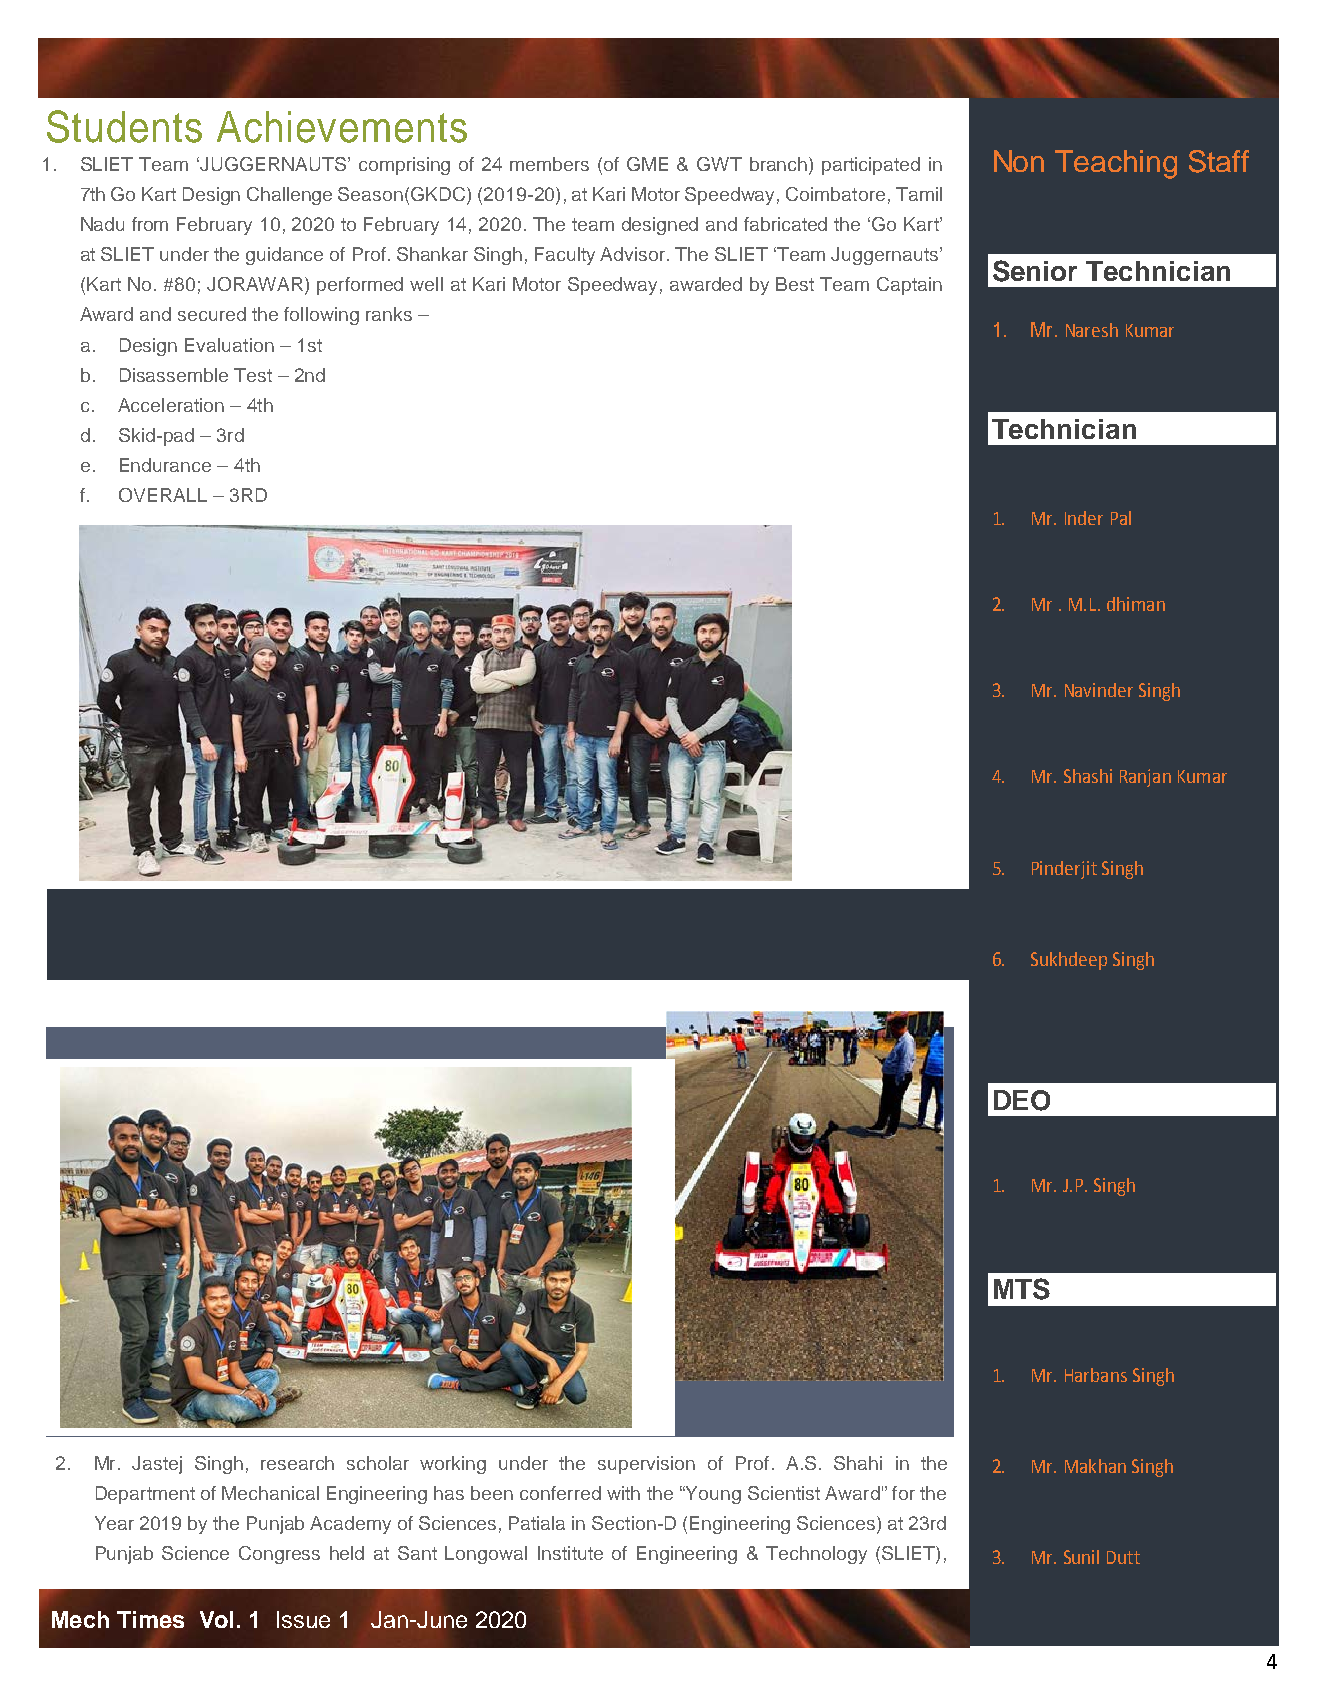 The image size is (1317, 1704). What do you see at coordinates (279, 1555) in the screenshot?
I see `Congress` at bounding box center [279, 1555].
